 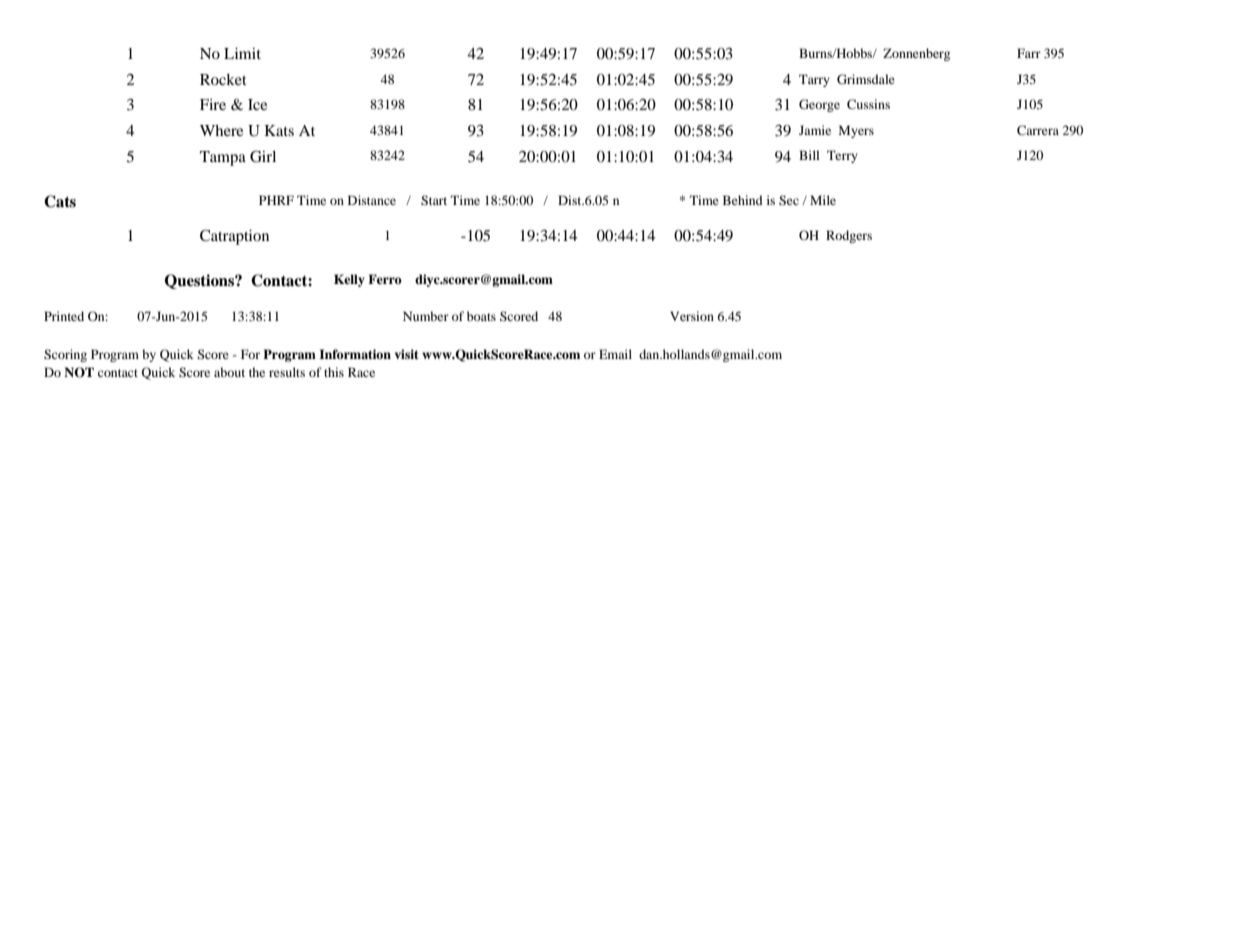 What do you see at coordinates (229, 372) in the document?
I see `about` at bounding box center [229, 372].
